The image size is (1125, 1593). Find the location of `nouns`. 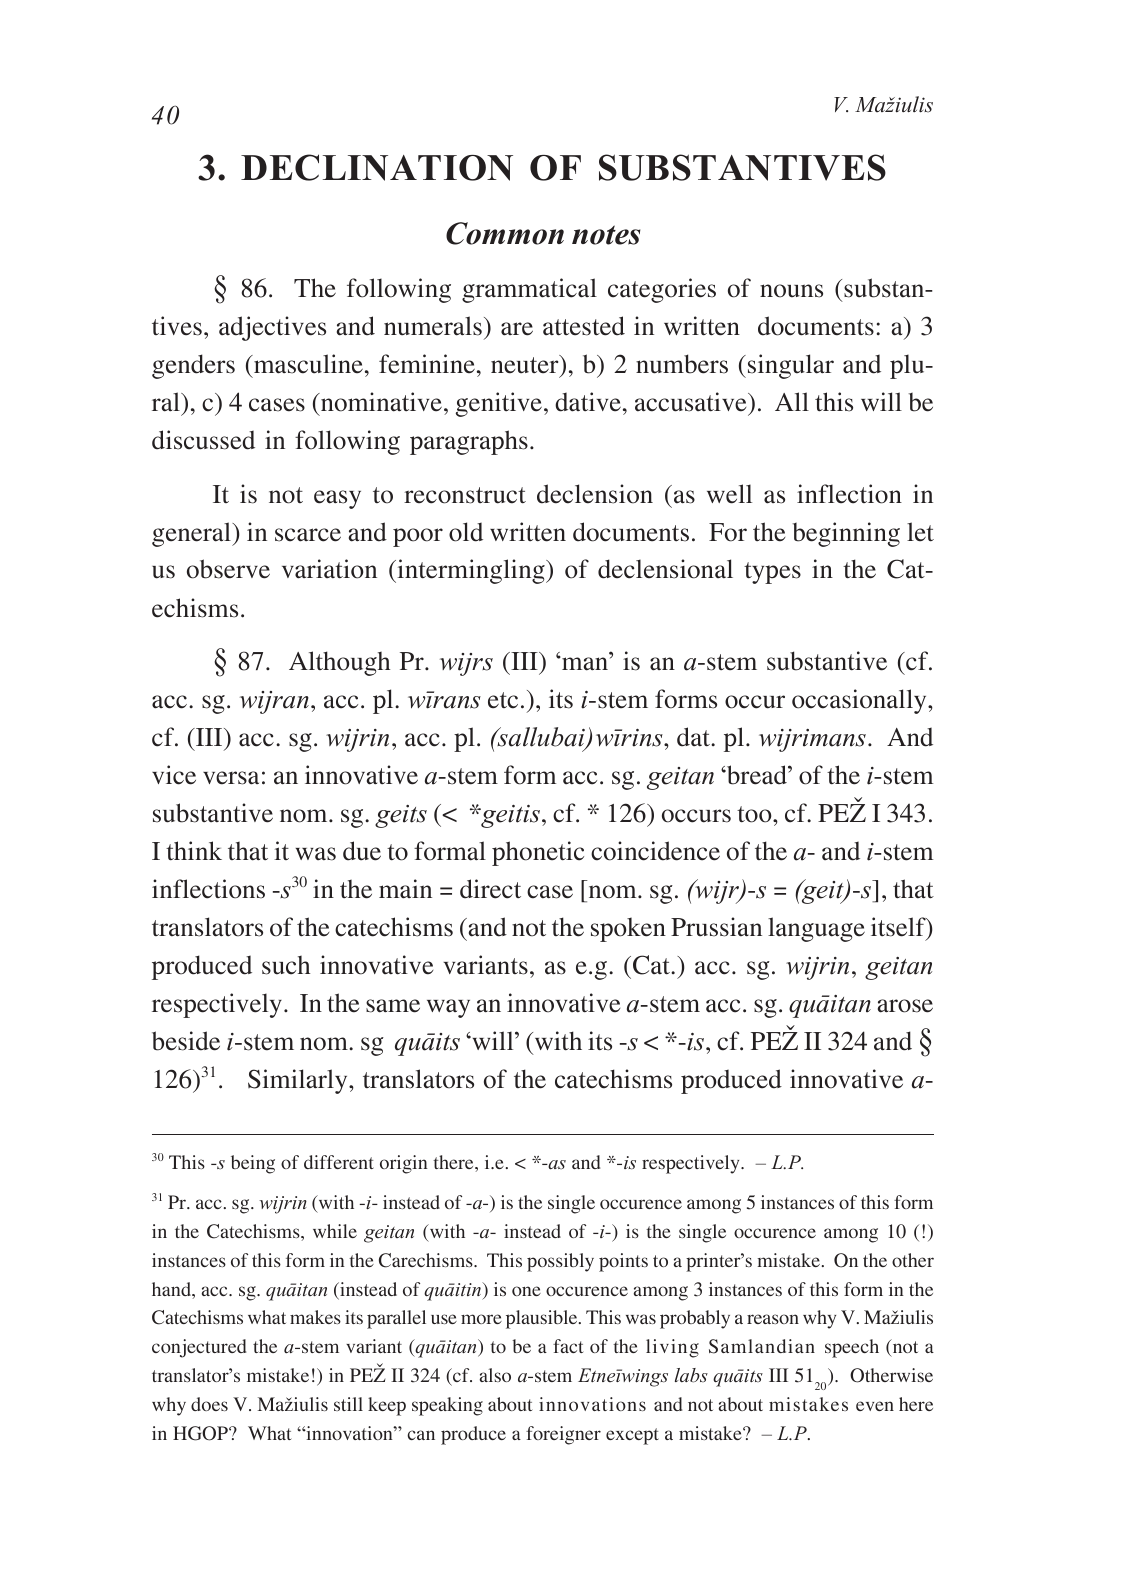

nouns is located at coordinates (791, 291).
